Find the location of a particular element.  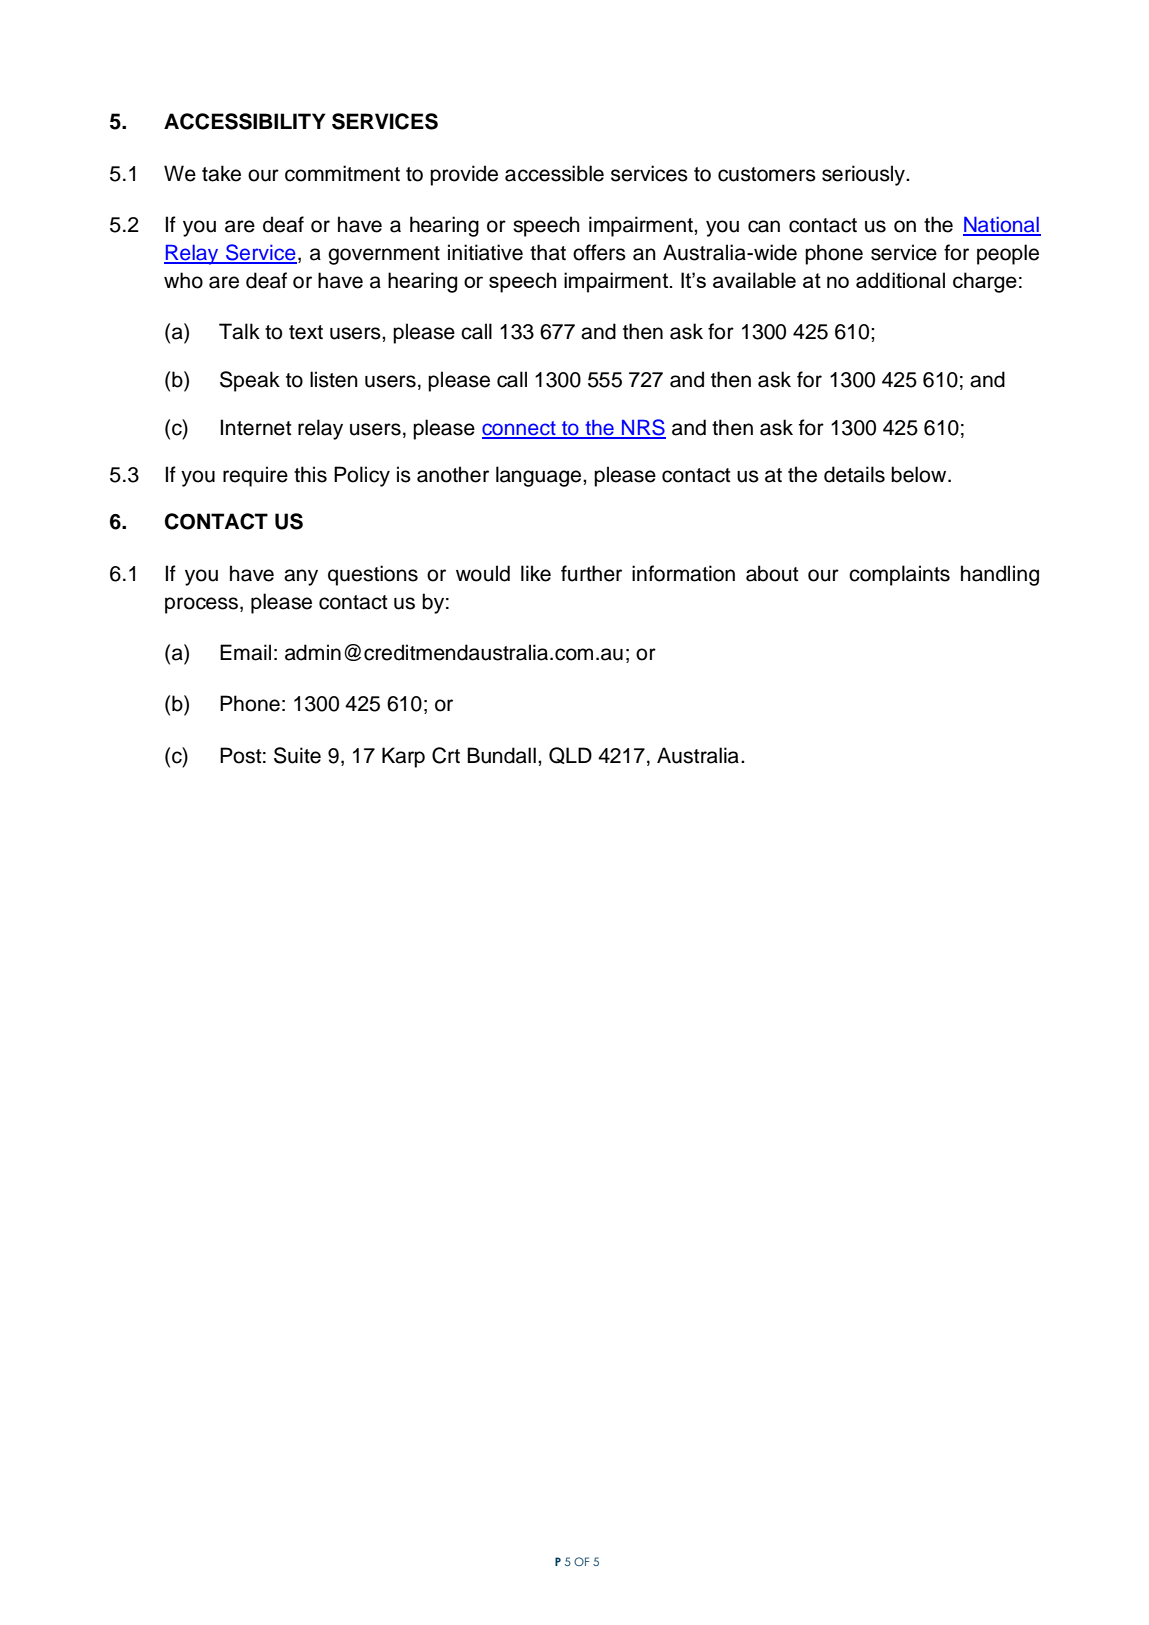

any is located at coordinates (301, 577).
